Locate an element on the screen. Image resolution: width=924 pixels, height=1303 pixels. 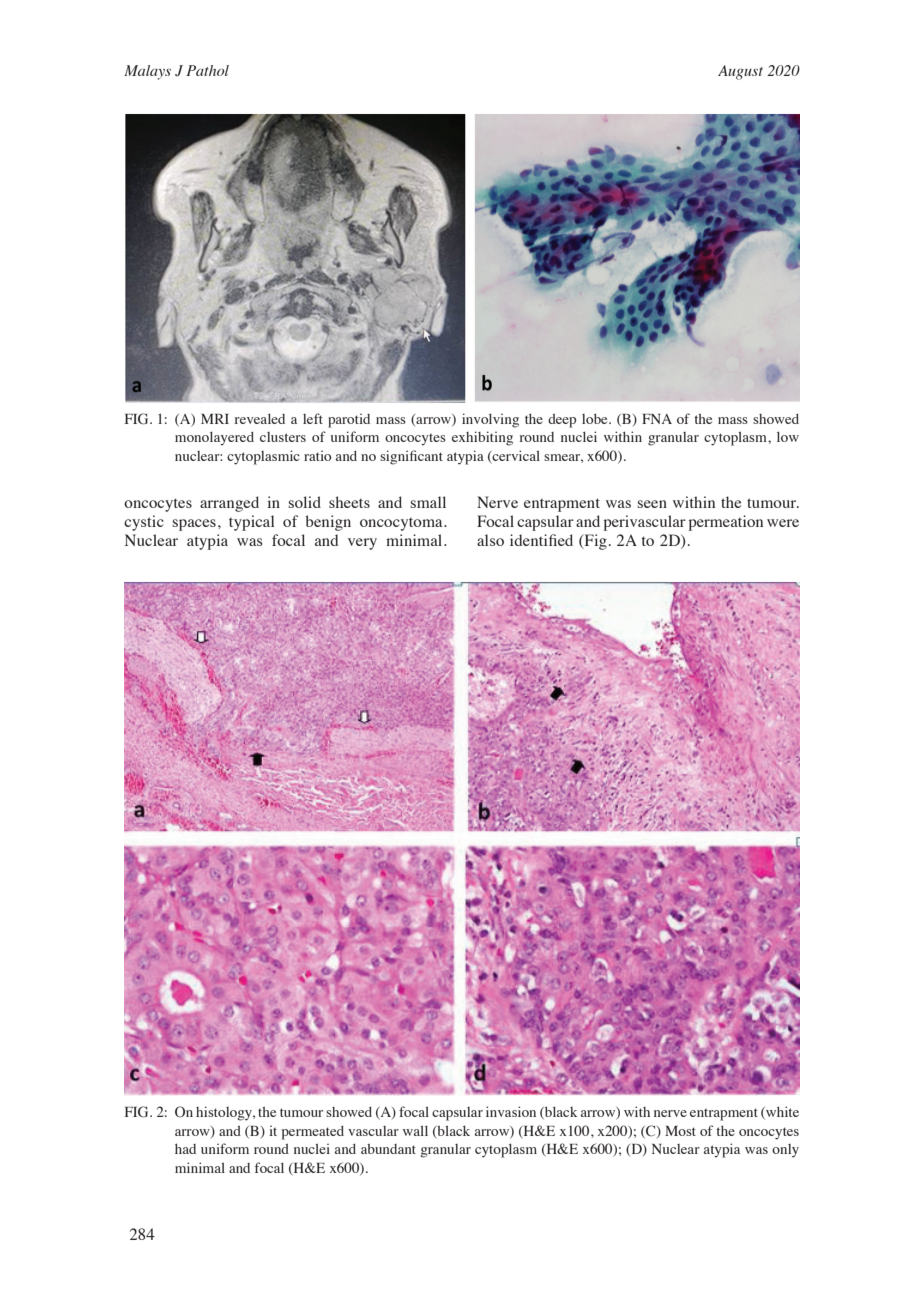
also is located at coordinates (490, 540).
